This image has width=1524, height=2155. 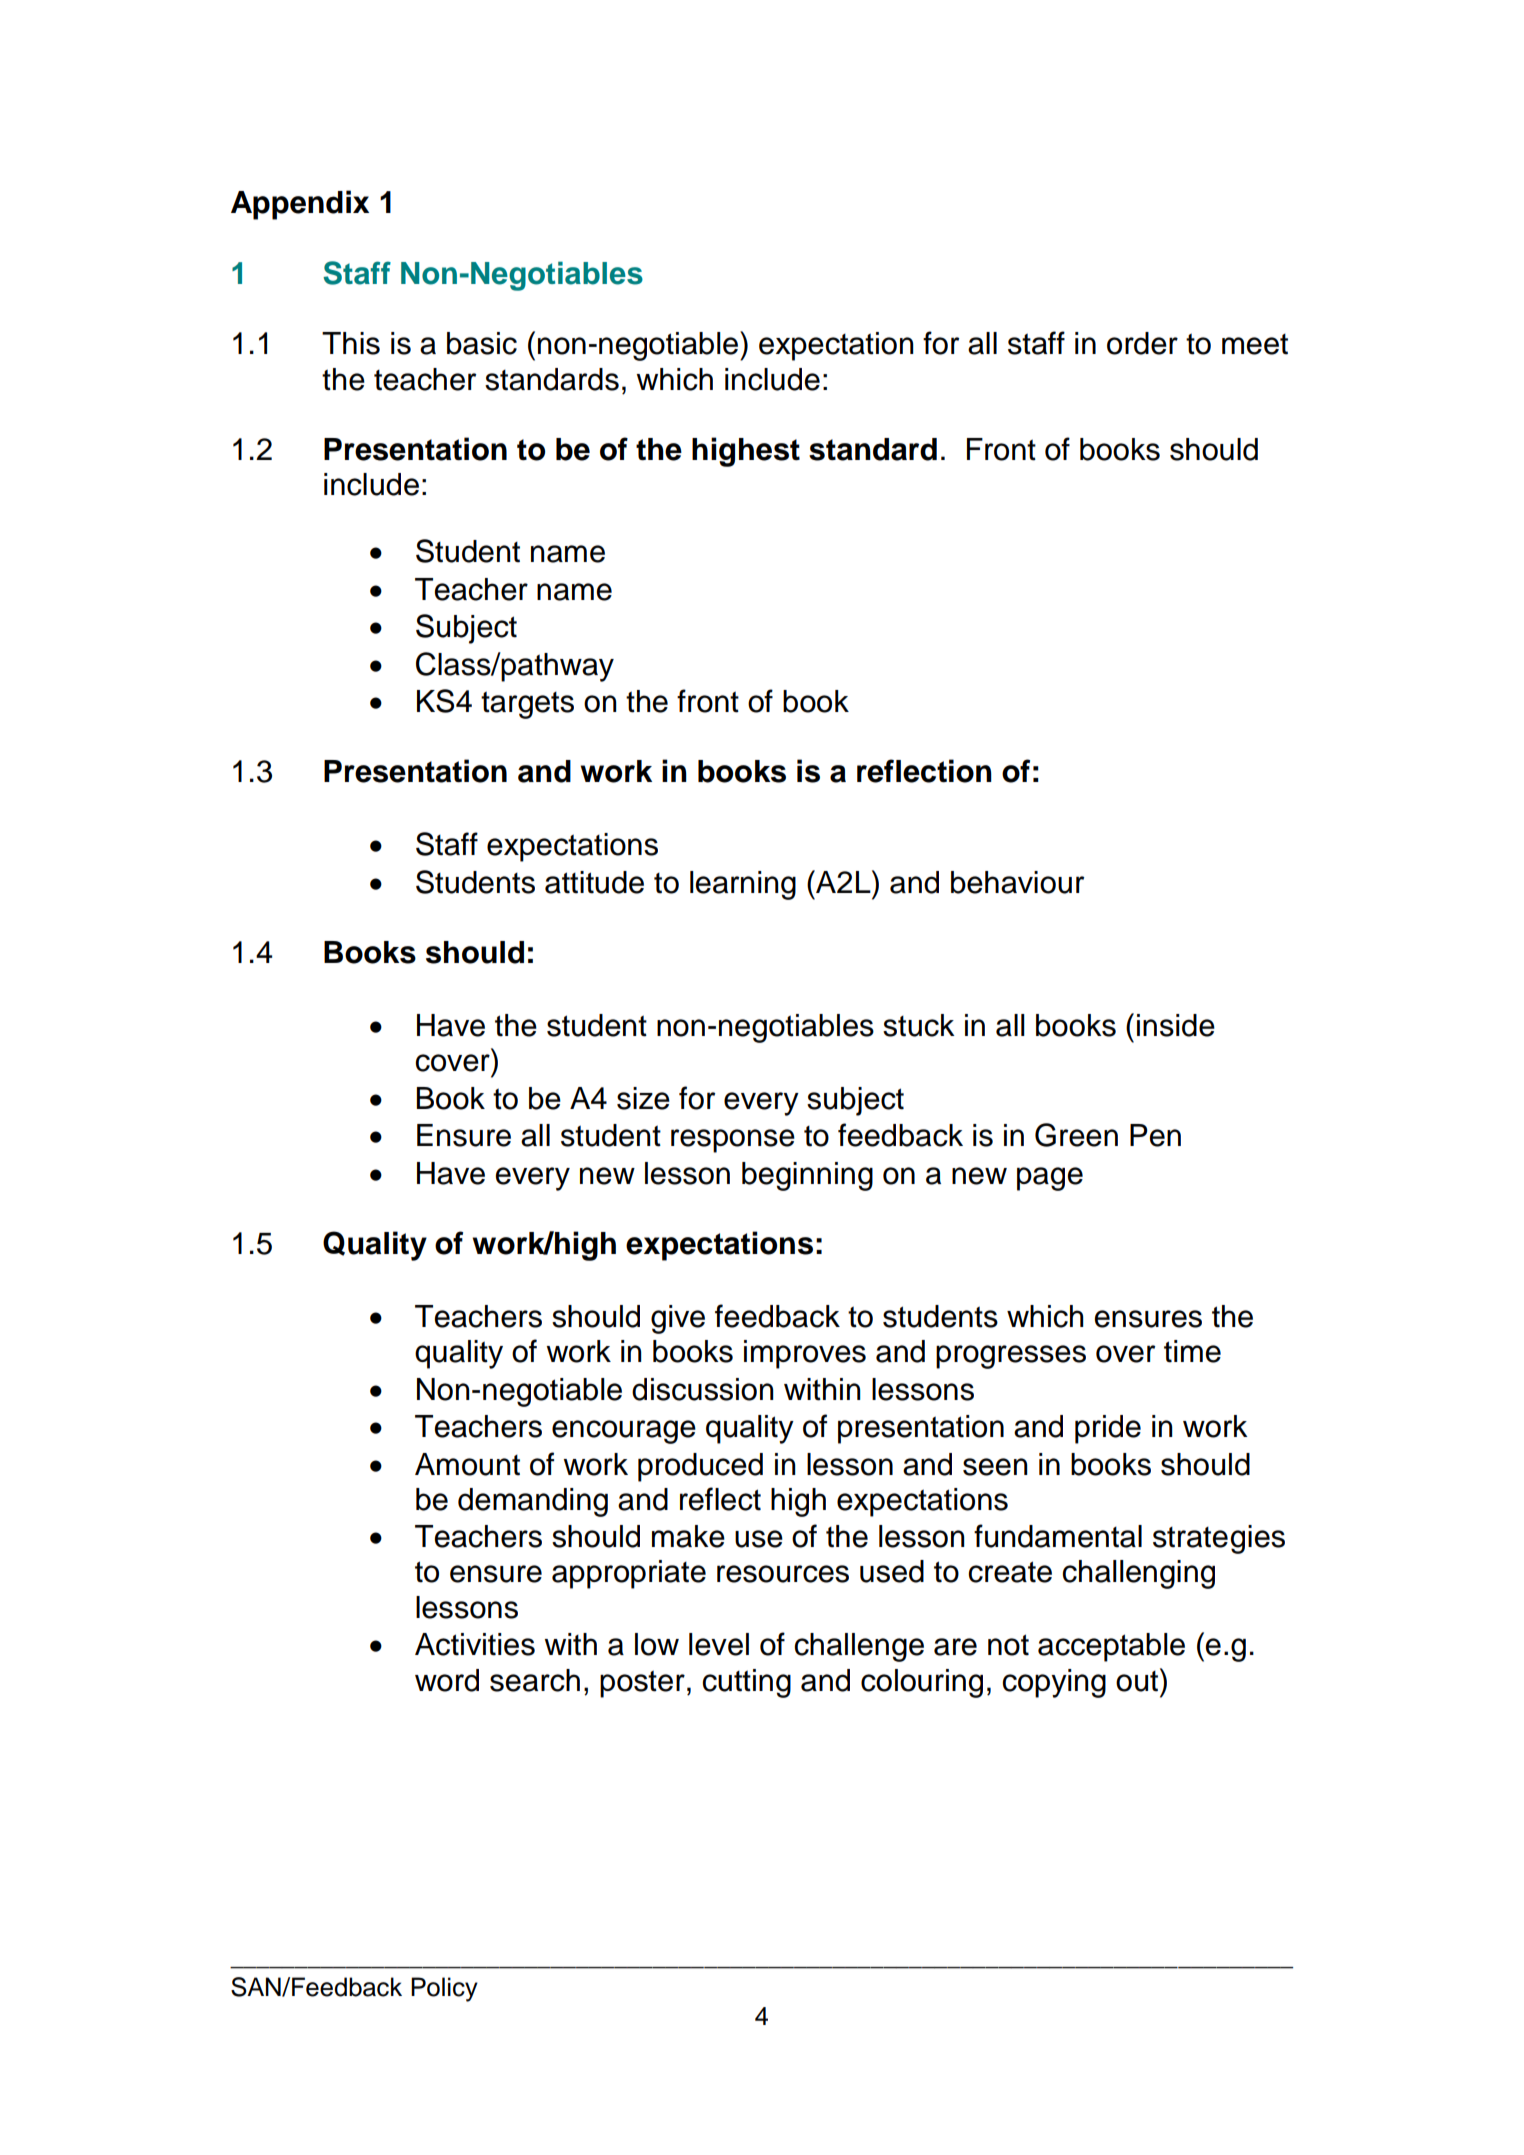 What do you see at coordinates (1142, 343) in the image?
I see `order` at bounding box center [1142, 343].
